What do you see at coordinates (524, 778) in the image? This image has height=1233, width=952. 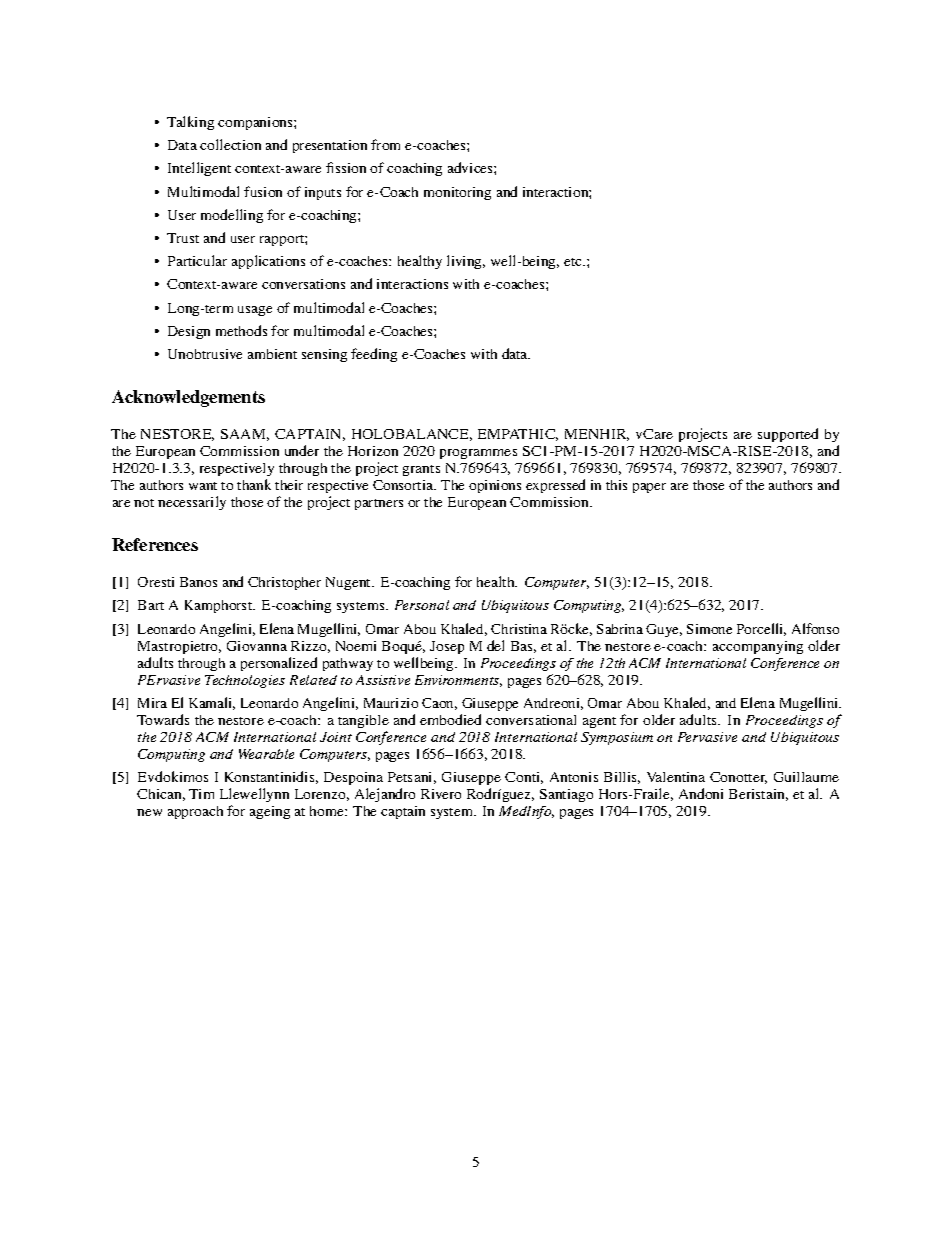 I see `Conti` at bounding box center [524, 778].
